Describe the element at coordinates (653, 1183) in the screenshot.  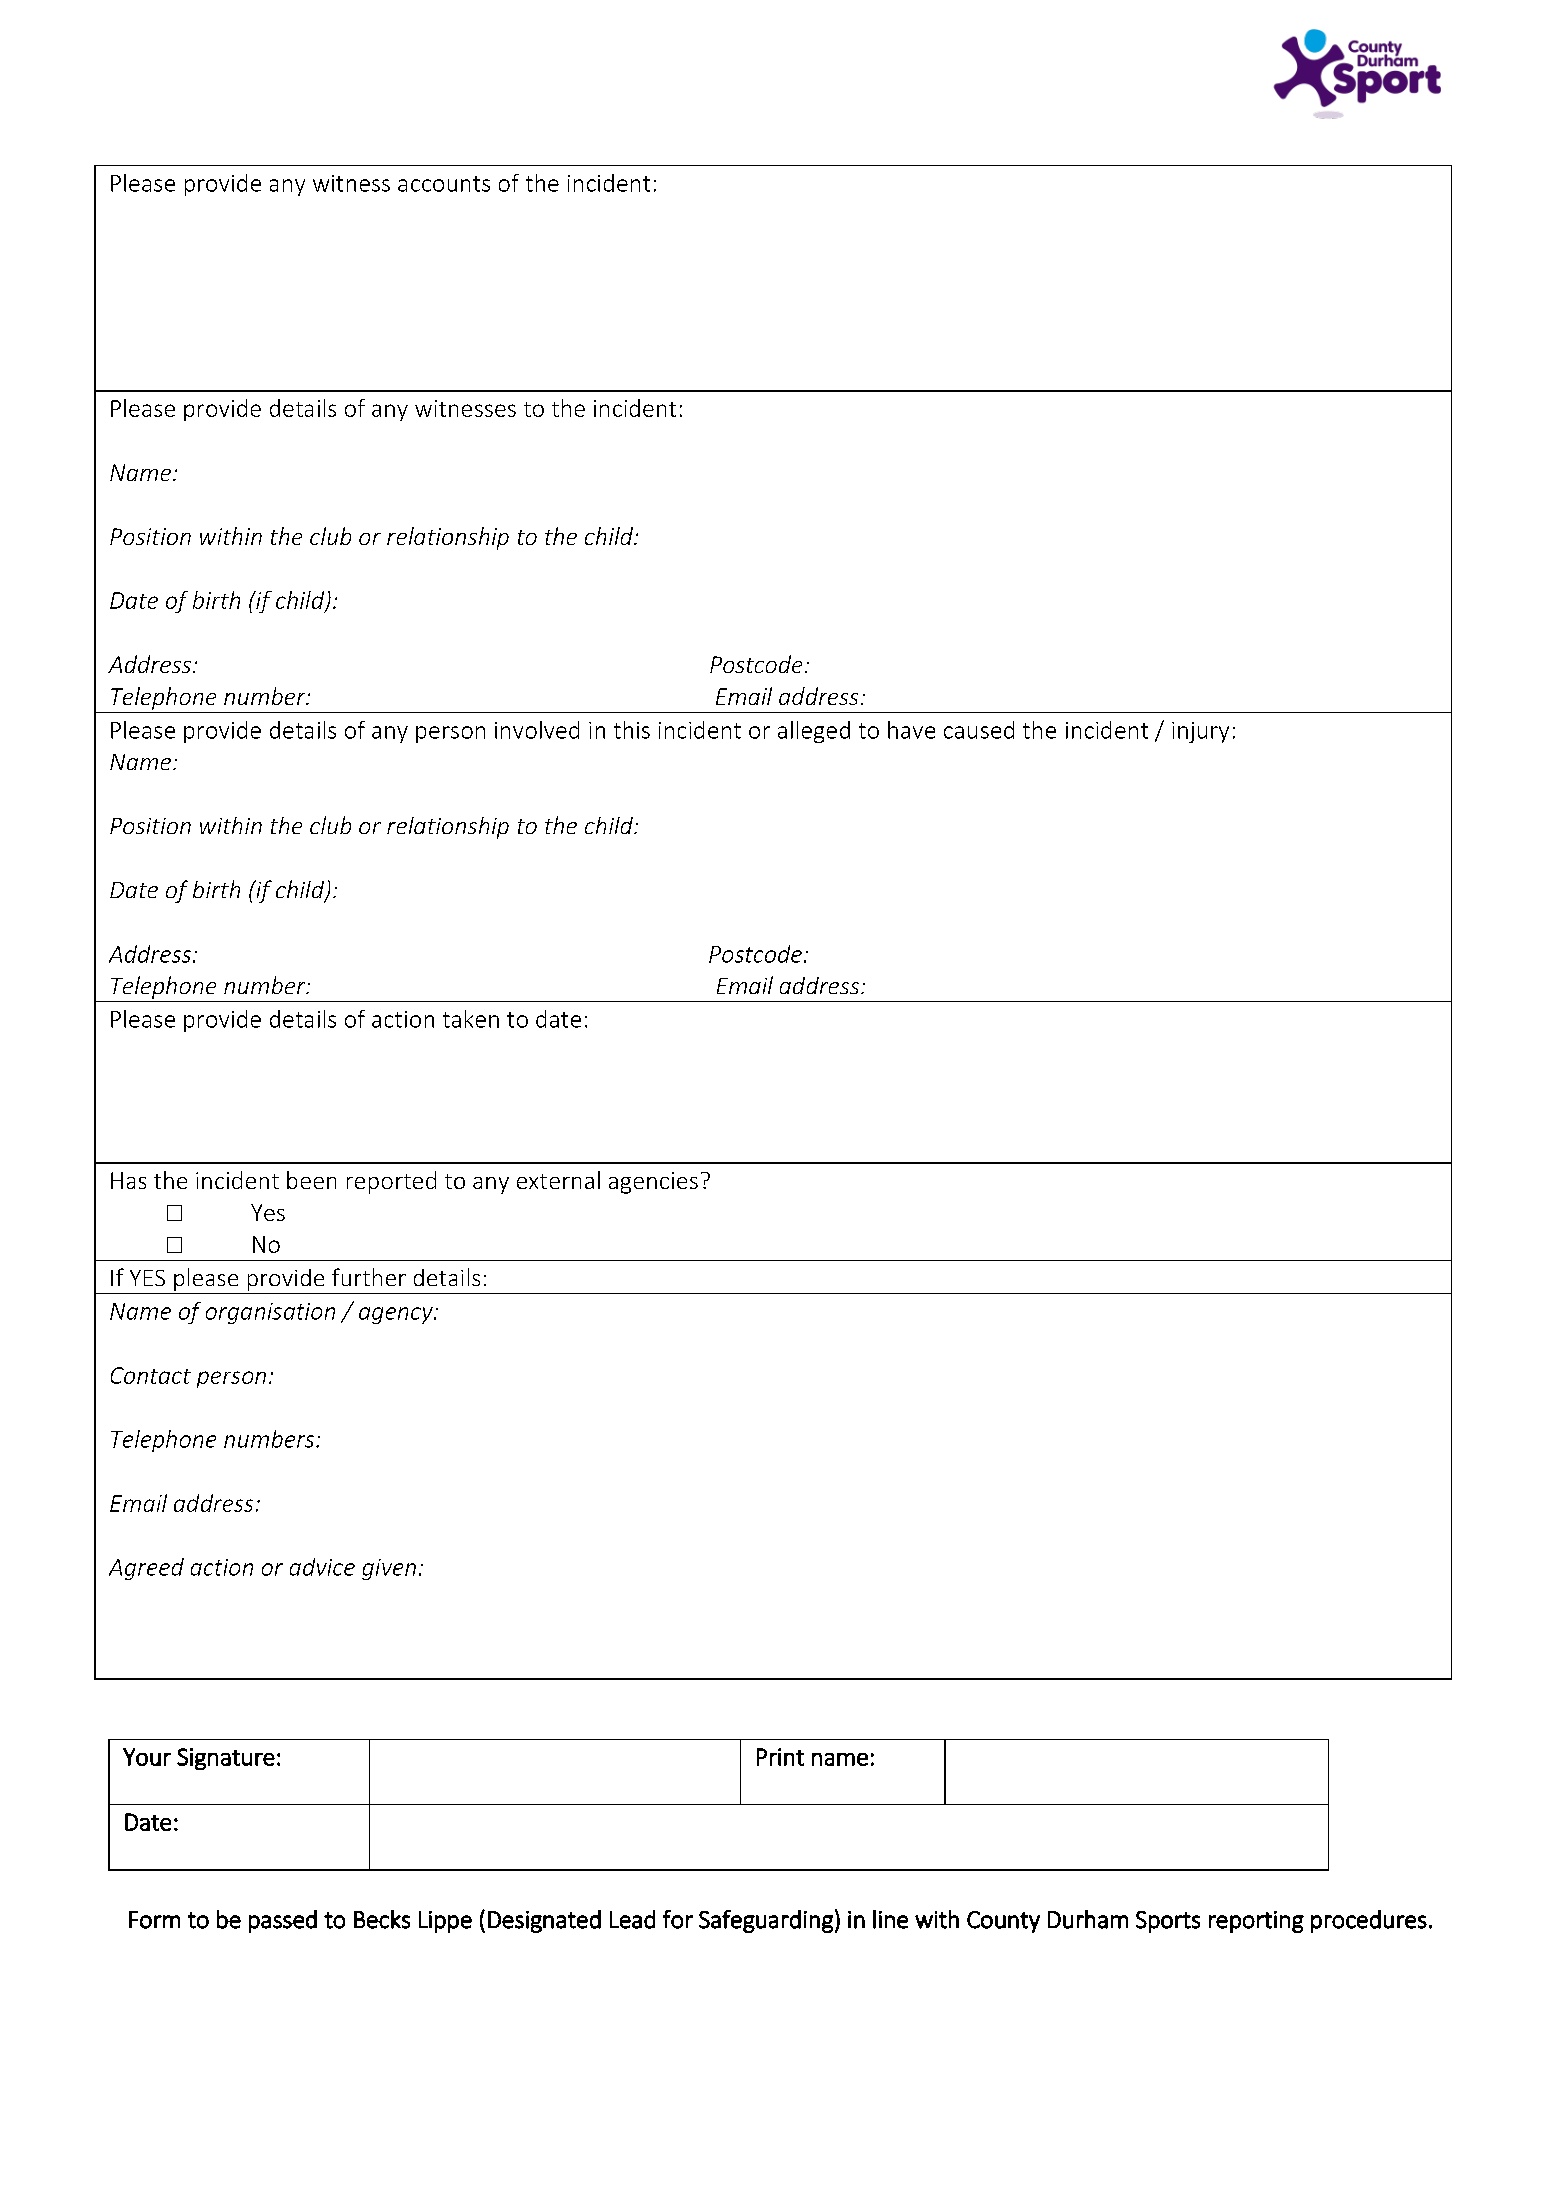
I see `agencies` at that location.
